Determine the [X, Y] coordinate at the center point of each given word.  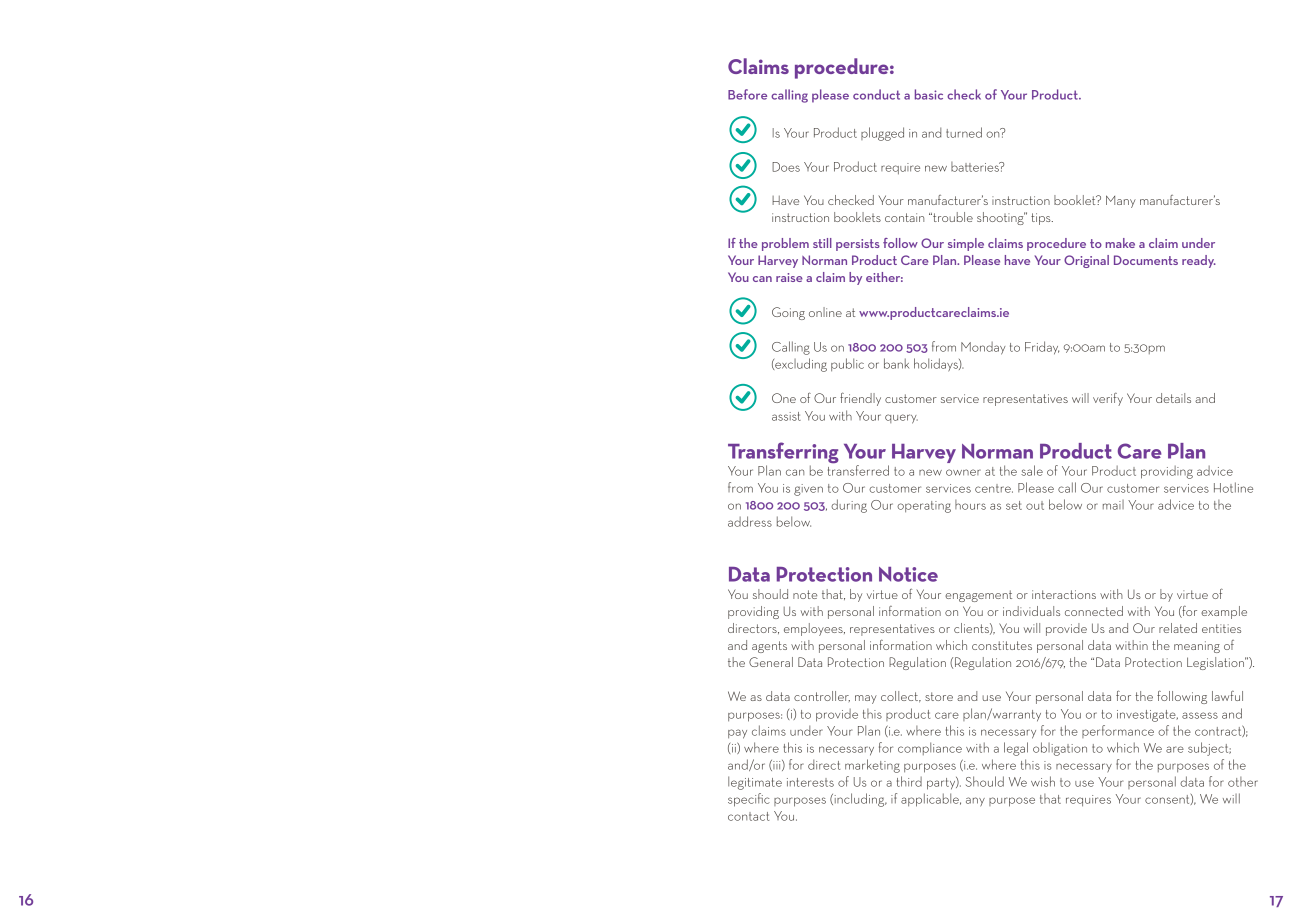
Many [1121, 201]
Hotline [1233, 487]
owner [963, 472]
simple [966, 244]
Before [747, 94]
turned [964, 132]
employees [814, 629]
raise [789, 277]
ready [1199, 261]
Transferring [783, 454]
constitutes [1002, 645]
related [1178, 628]
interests [810, 782]
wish [1043, 781]
